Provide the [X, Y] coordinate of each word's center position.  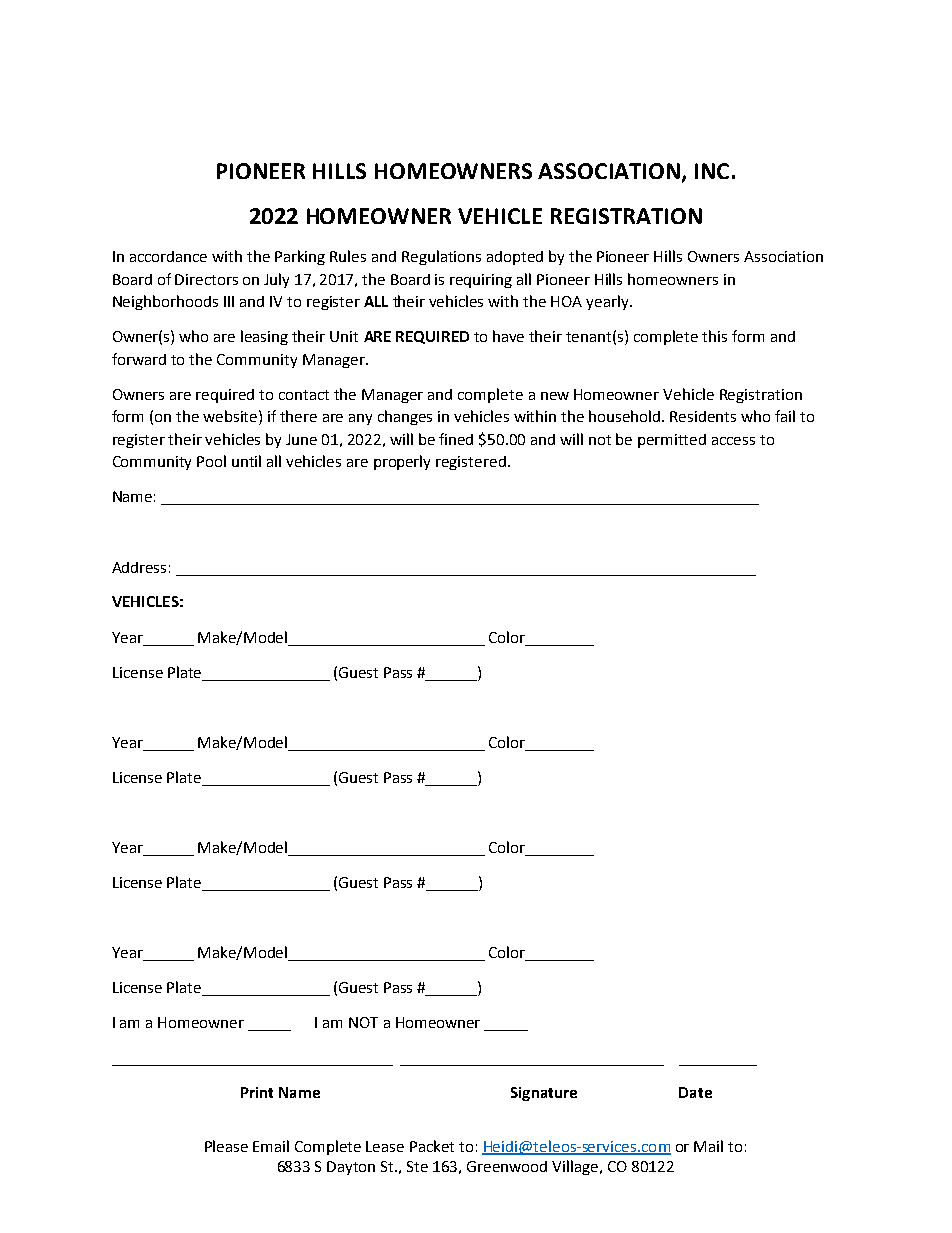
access [733, 441]
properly [402, 462]
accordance [168, 256]
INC [712, 171]
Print [257, 1092]
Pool [211, 461]
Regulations [441, 257]
